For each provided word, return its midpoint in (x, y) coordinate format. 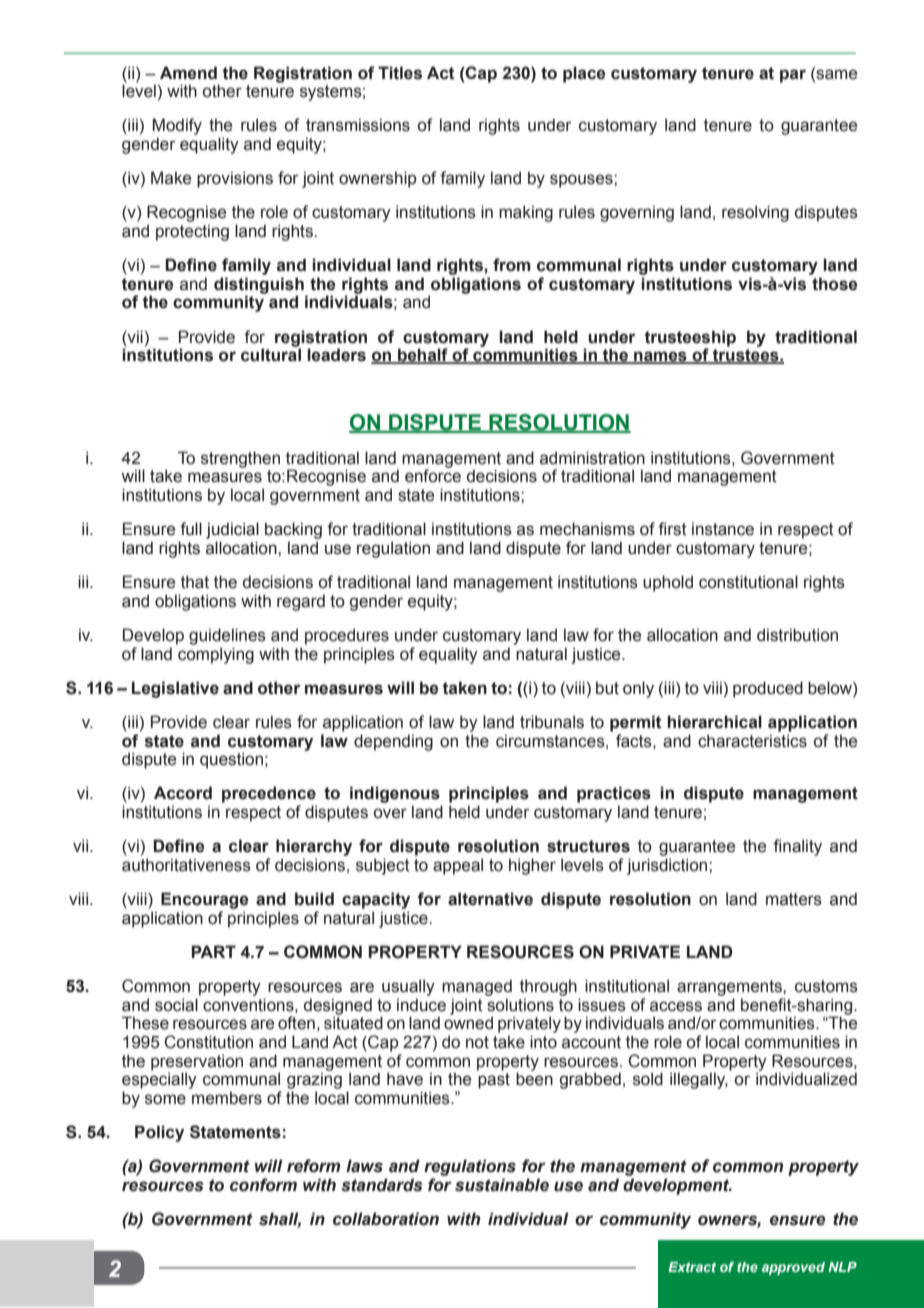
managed (477, 987)
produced (768, 689)
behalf (423, 356)
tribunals (552, 722)
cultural (271, 355)
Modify (177, 126)
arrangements (730, 988)
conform (263, 1185)
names (660, 357)
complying (216, 655)
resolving (755, 213)
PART (214, 951)
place (584, 74)
